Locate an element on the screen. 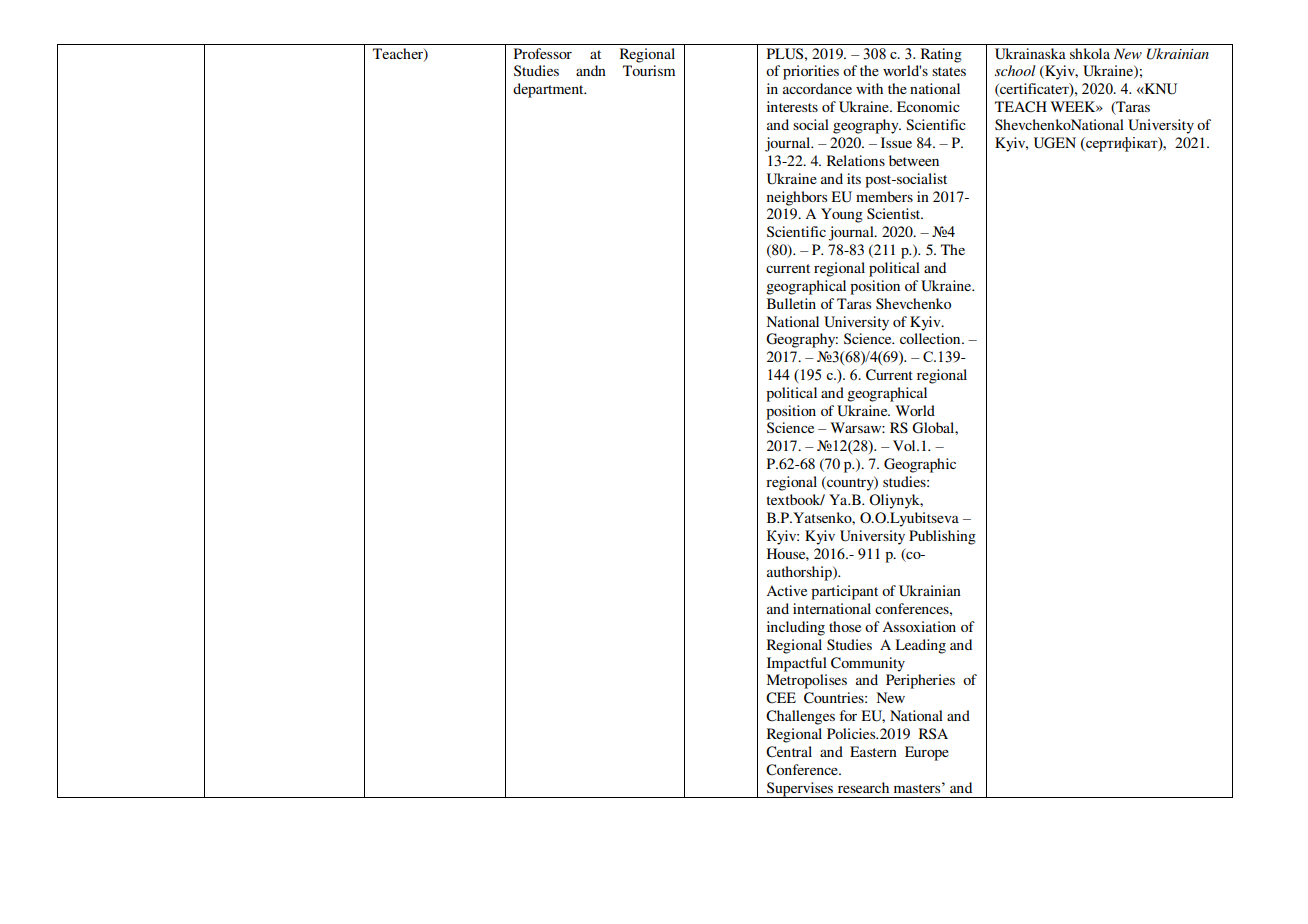 The image size is (1308, 924). states is located at coordinates (949, 71).
